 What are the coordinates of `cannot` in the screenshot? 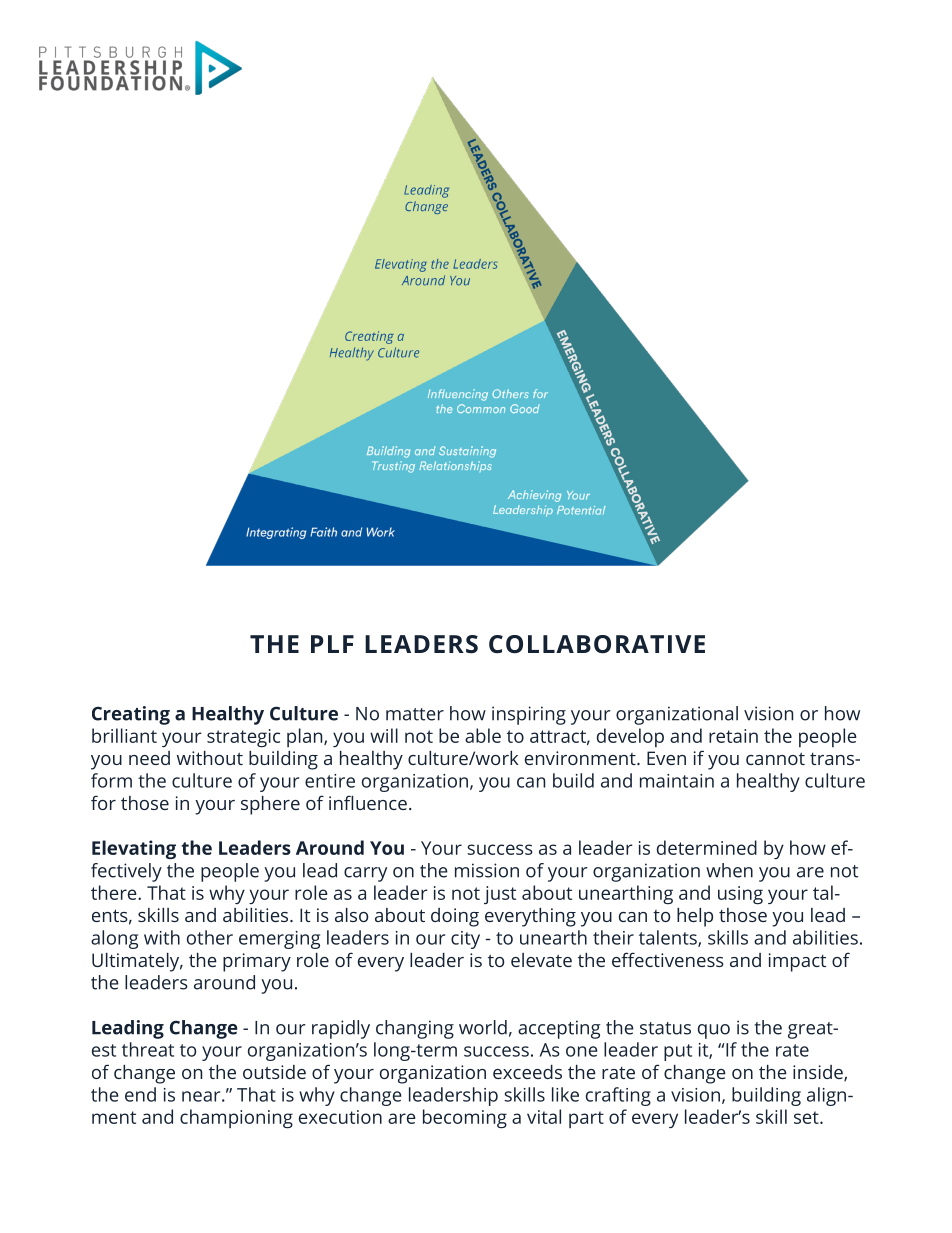 It's located at (775, 758).
